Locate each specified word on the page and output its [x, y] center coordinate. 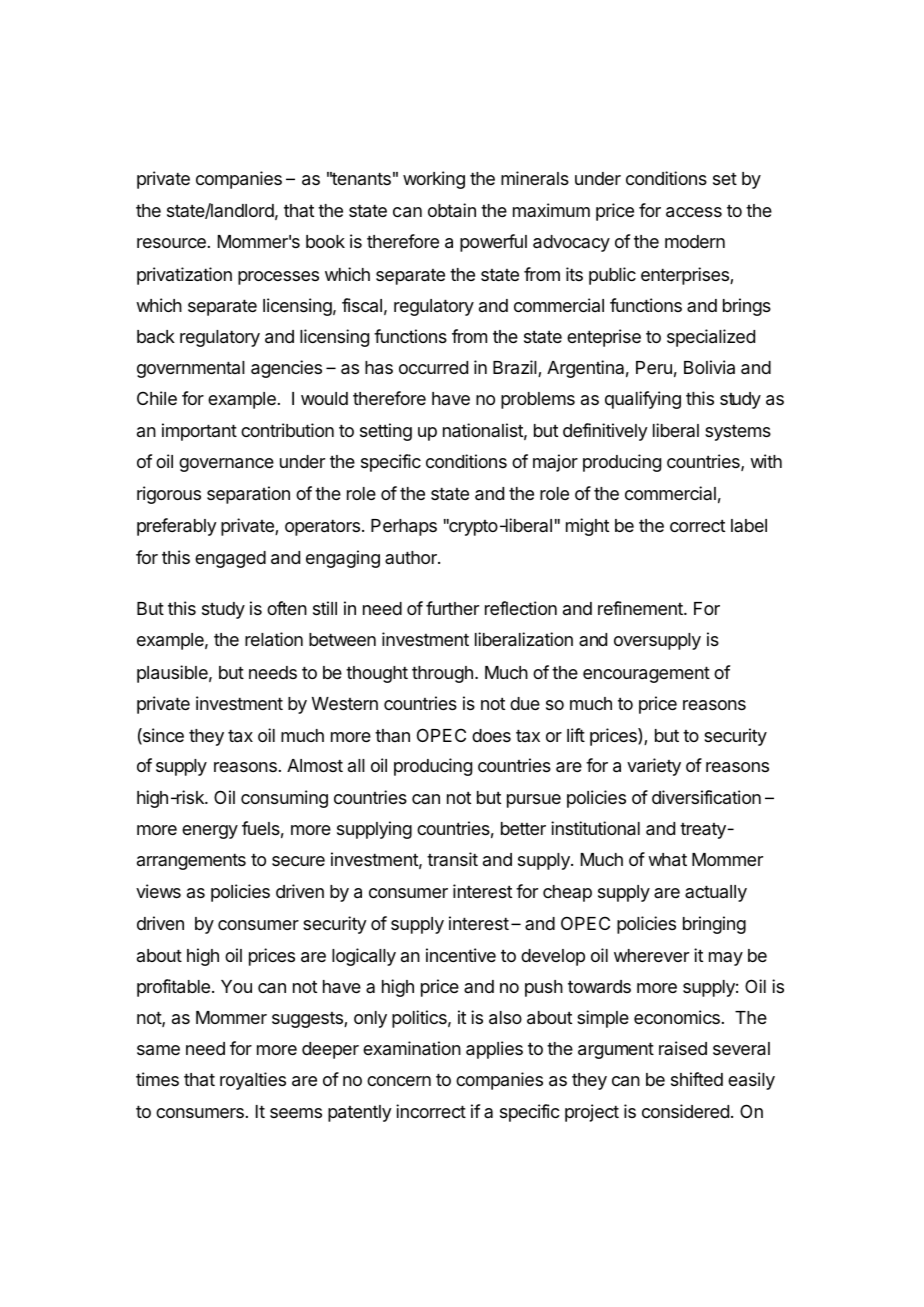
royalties [253, 1081]
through [444, 674]
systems [738, 433]
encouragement [646, 674]
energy [210, 832]
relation [274, 639]
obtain [452, 210]
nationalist [485, 431]
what [667, 860]
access [694, 212]
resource [171, 243]
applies [494, 1050]
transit [452, 859]
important [199, 432]
